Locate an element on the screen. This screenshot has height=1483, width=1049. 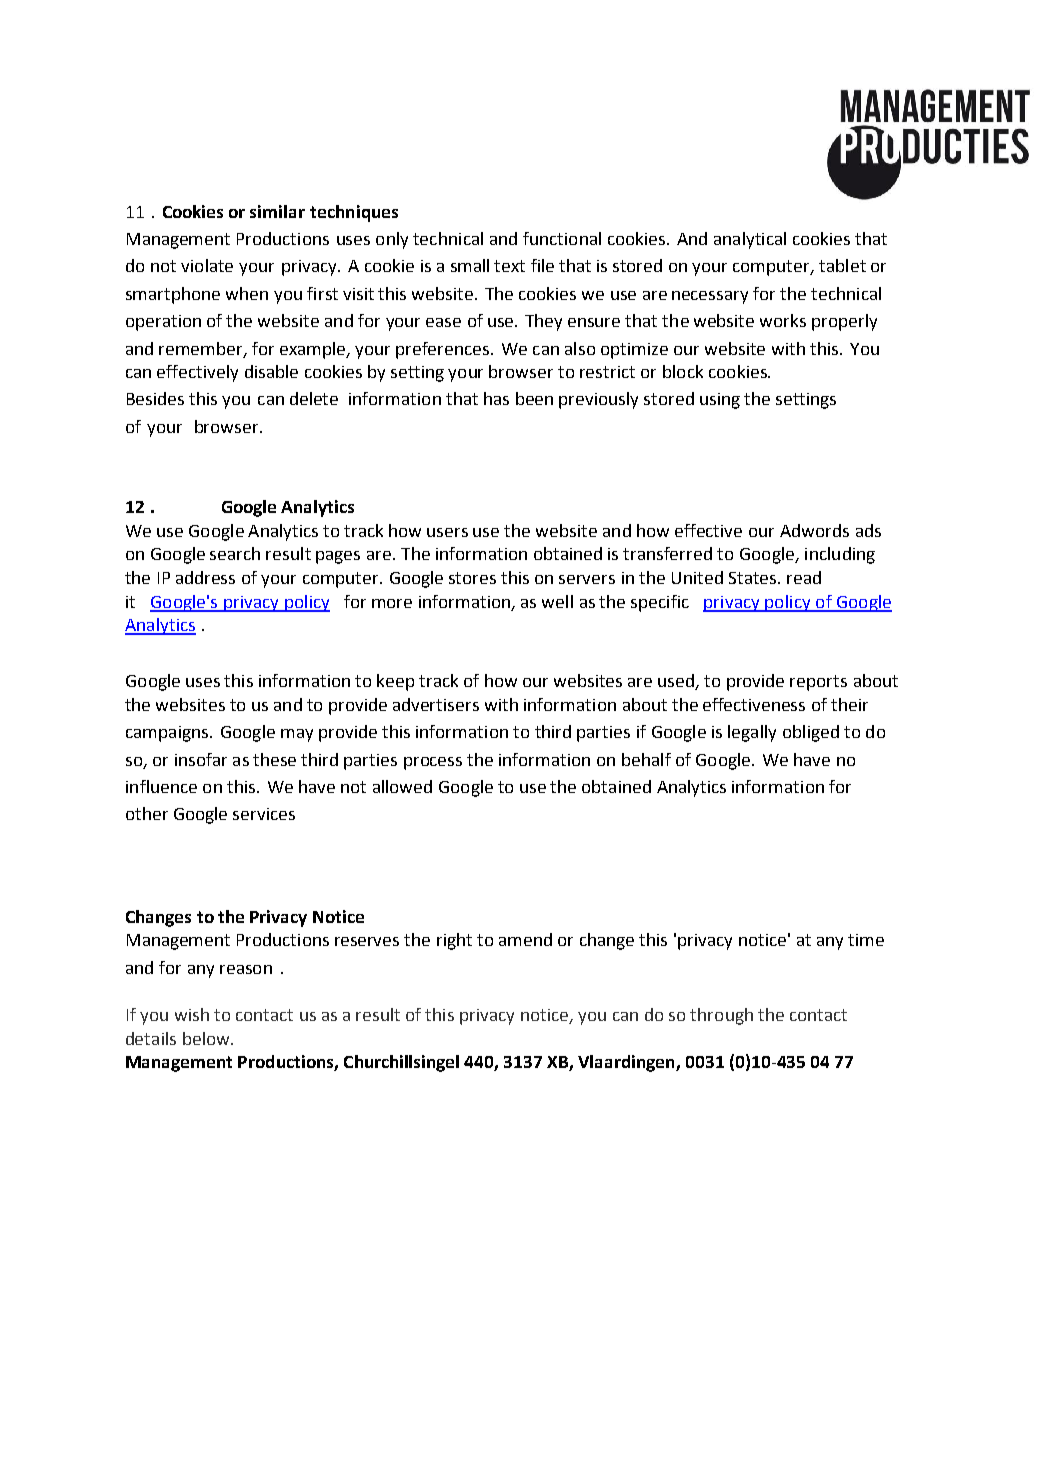
has is located at coordinates (496, 398).
